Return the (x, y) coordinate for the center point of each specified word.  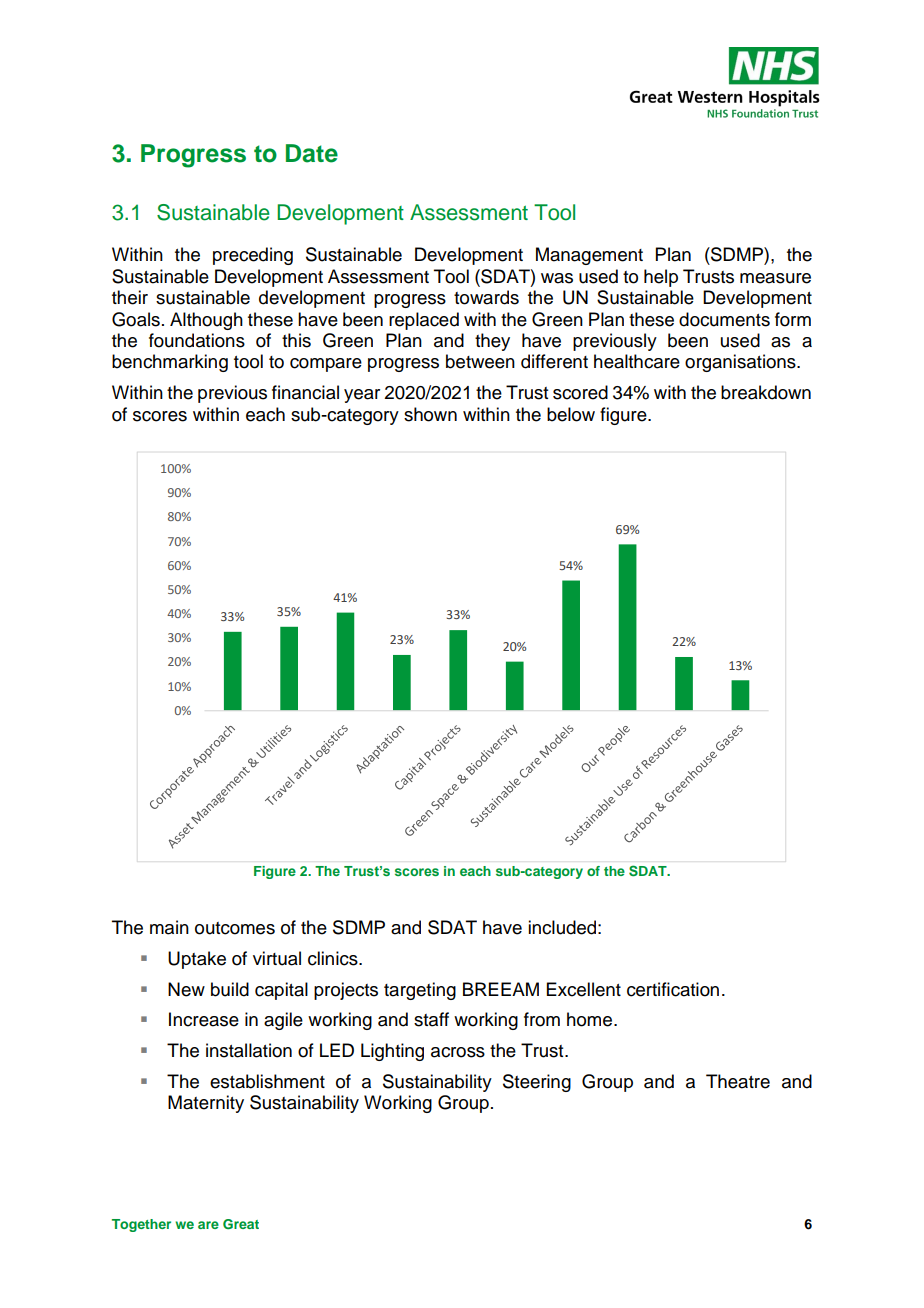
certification (673, 989)
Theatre (738, 1081)
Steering (537, 1083)
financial (305, 392)
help (661, 278)
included (562, 927)
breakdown (766, 392)
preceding (253, 256)
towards (486, 297)
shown (430, 414)
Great (241, 1224)
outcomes (235, 928)
